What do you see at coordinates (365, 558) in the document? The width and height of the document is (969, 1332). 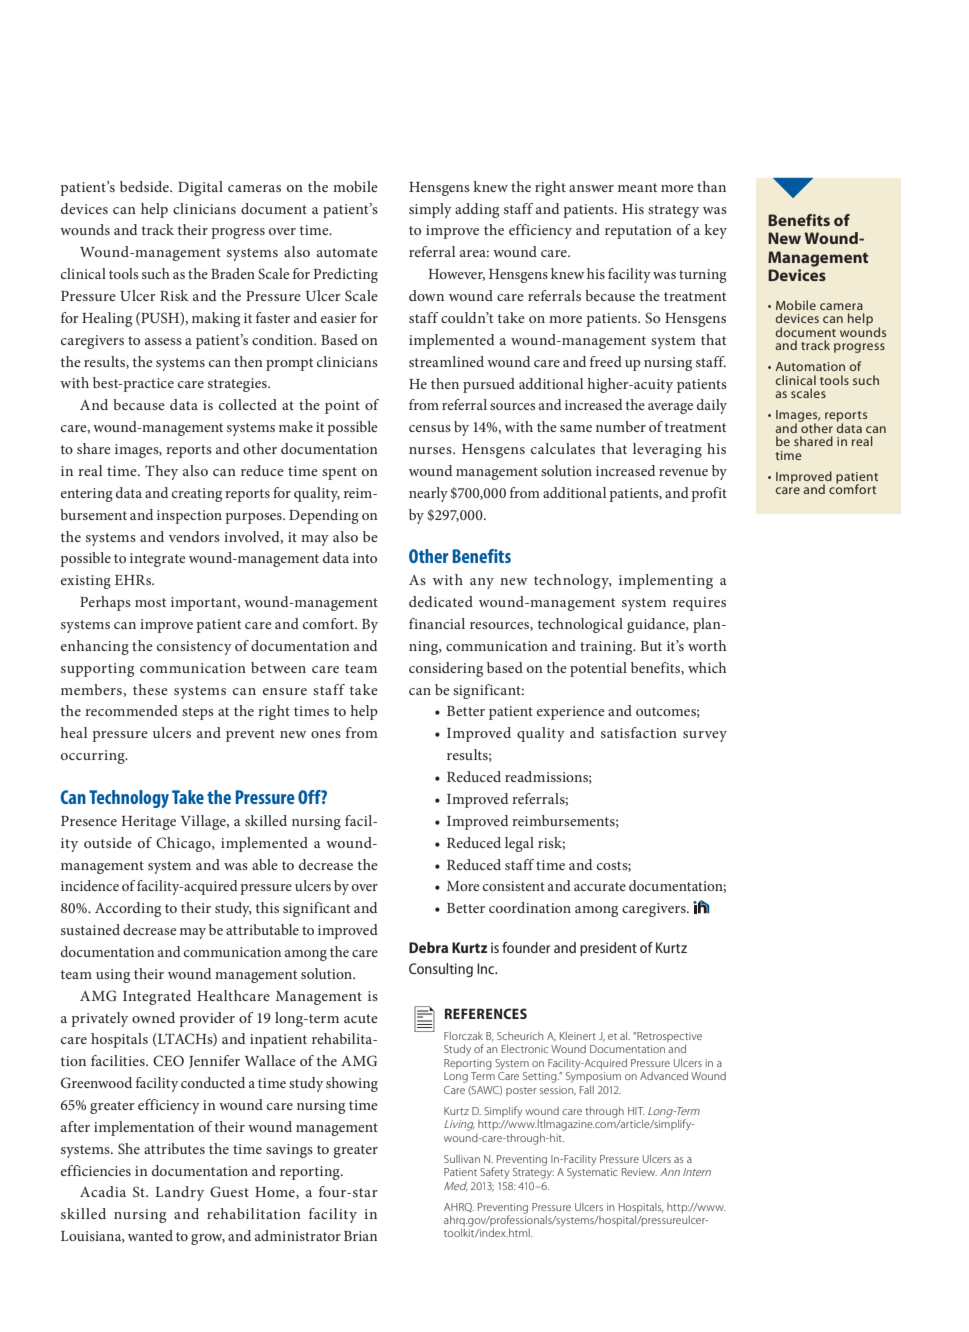 I see `into` at bounding box center [365, 558].
